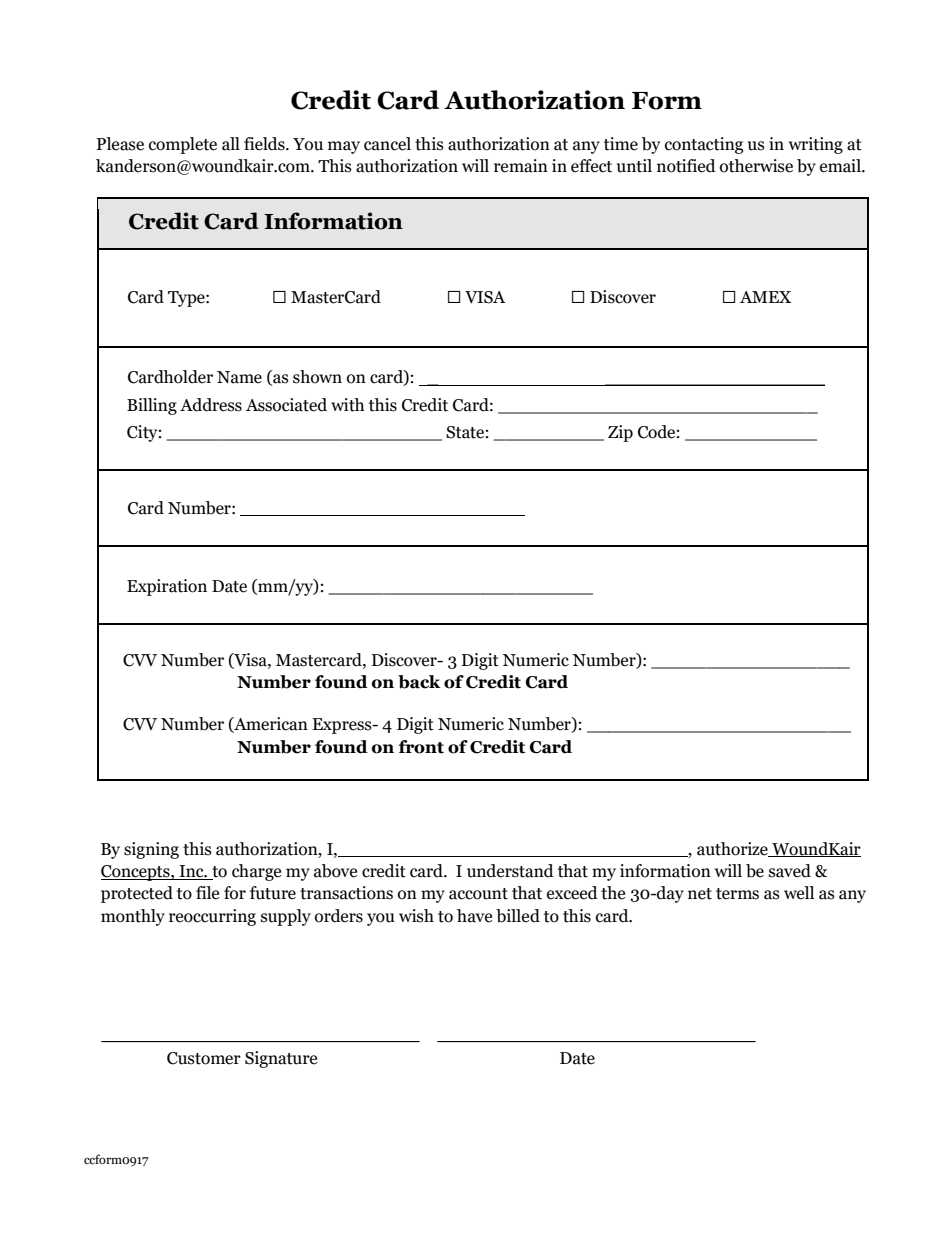 This document has height=1233, width=952. What do you see at coordinates (733, 849) in the document?
I see `authorize` at bounding box center [733, 849].
